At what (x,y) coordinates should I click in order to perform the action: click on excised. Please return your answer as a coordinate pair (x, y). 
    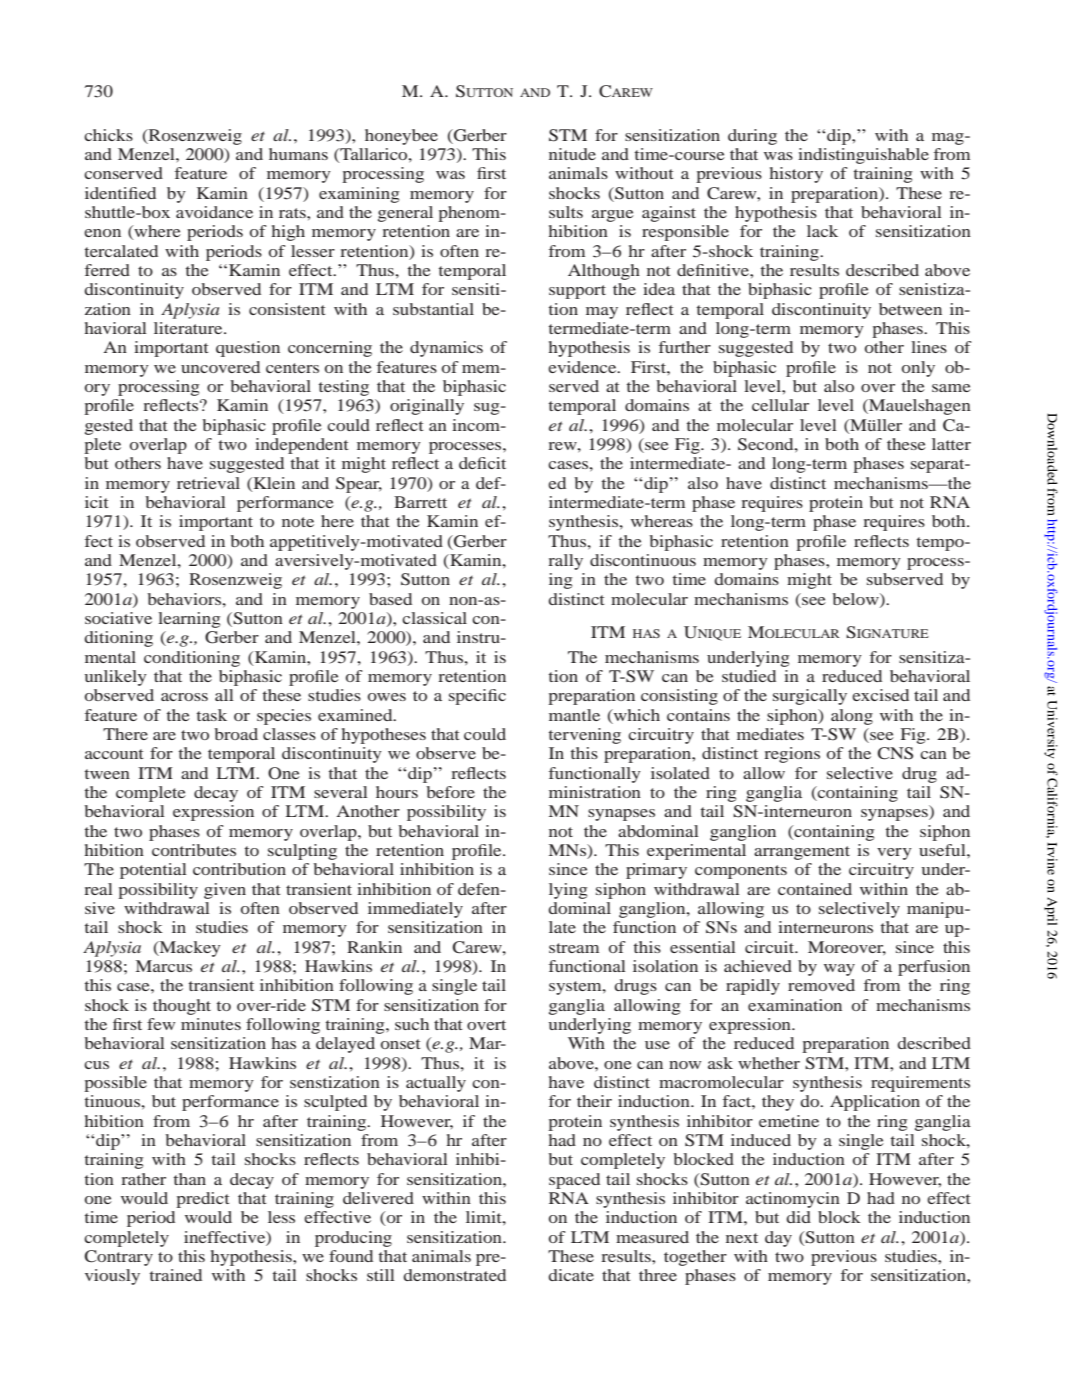
    Looking at the image, I should click on (880, 695).
